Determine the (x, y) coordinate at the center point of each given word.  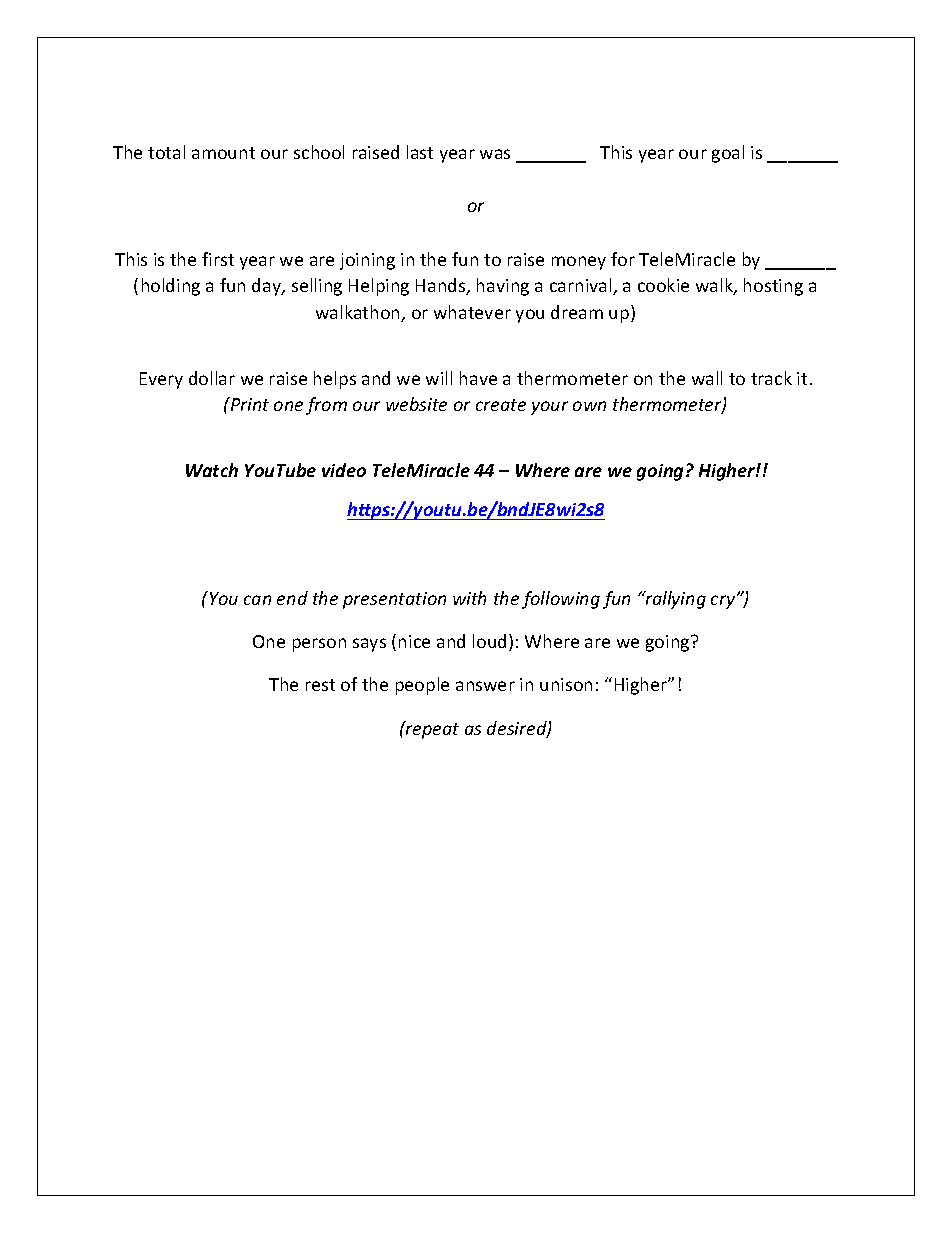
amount (223, 153)
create (501, 405)
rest (320, 685)
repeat (431, 730)
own (589, 406)
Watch (212, 470)
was (495, 154)
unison (566, 684)
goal (728, 154)
